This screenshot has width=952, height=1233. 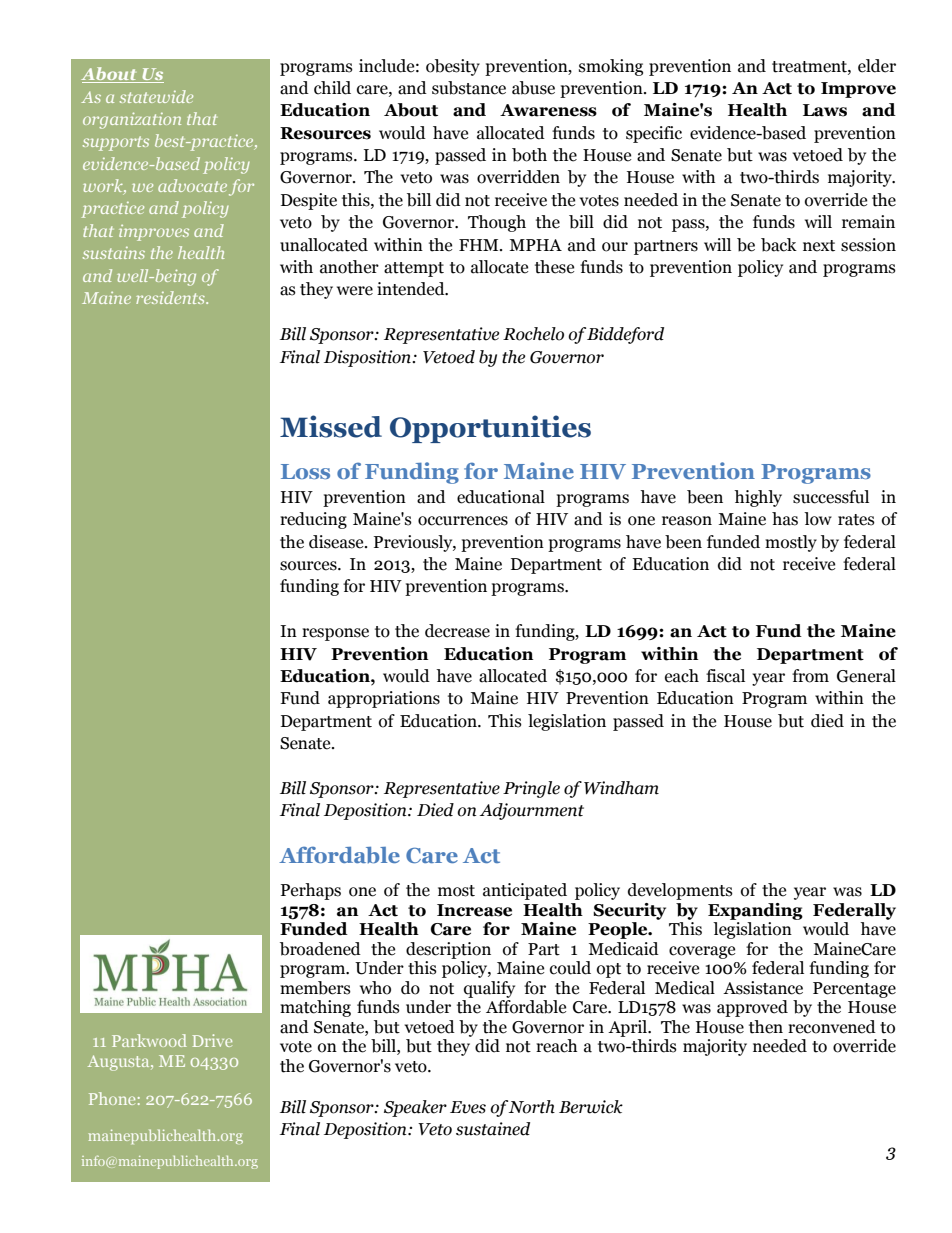 I want to click on has, so click(x=785, y=519).
